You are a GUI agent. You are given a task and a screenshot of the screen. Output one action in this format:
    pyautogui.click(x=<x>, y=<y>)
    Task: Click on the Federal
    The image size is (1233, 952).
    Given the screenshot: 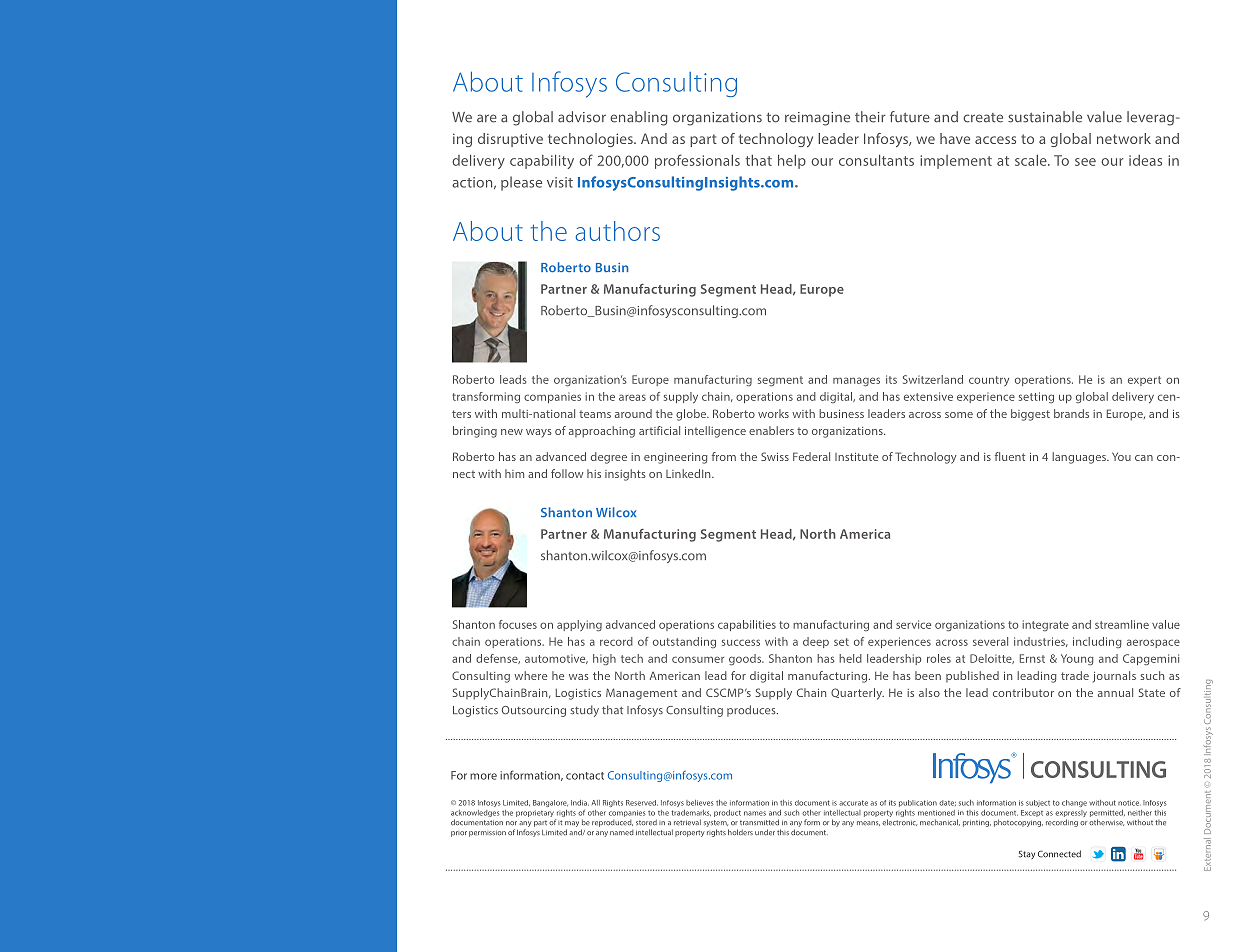 What is the action you would take?
    pyautogui.click(x=811, y=456)
